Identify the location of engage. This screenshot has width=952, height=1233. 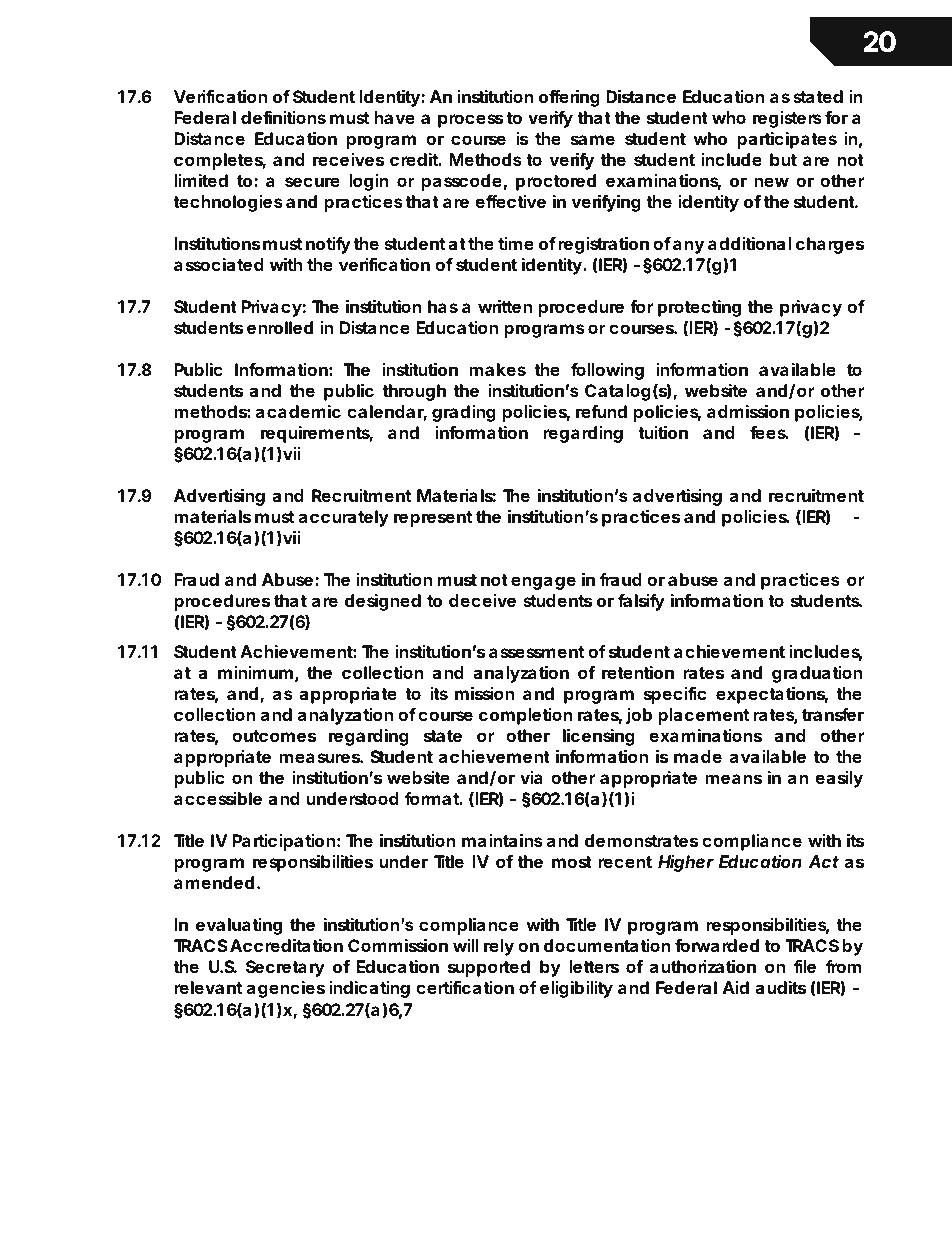
(543, 583).
